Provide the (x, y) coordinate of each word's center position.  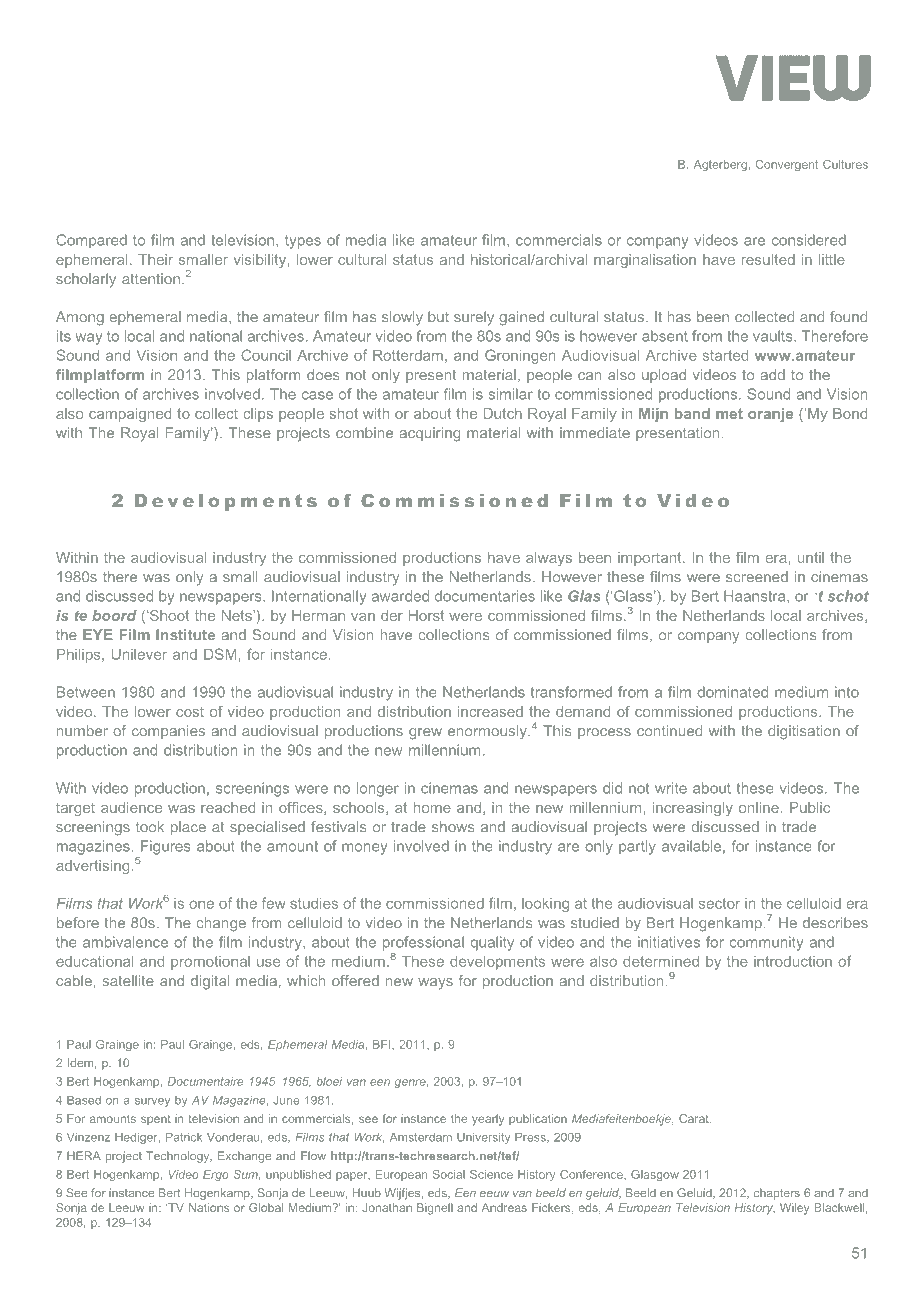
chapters (777, 1194)
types (303, 242)
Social (449, 1174)
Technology (179, 1157)
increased (490, 711)
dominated (732, 692)
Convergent (787, 165)
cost (190, 712)
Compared (91, 241)
